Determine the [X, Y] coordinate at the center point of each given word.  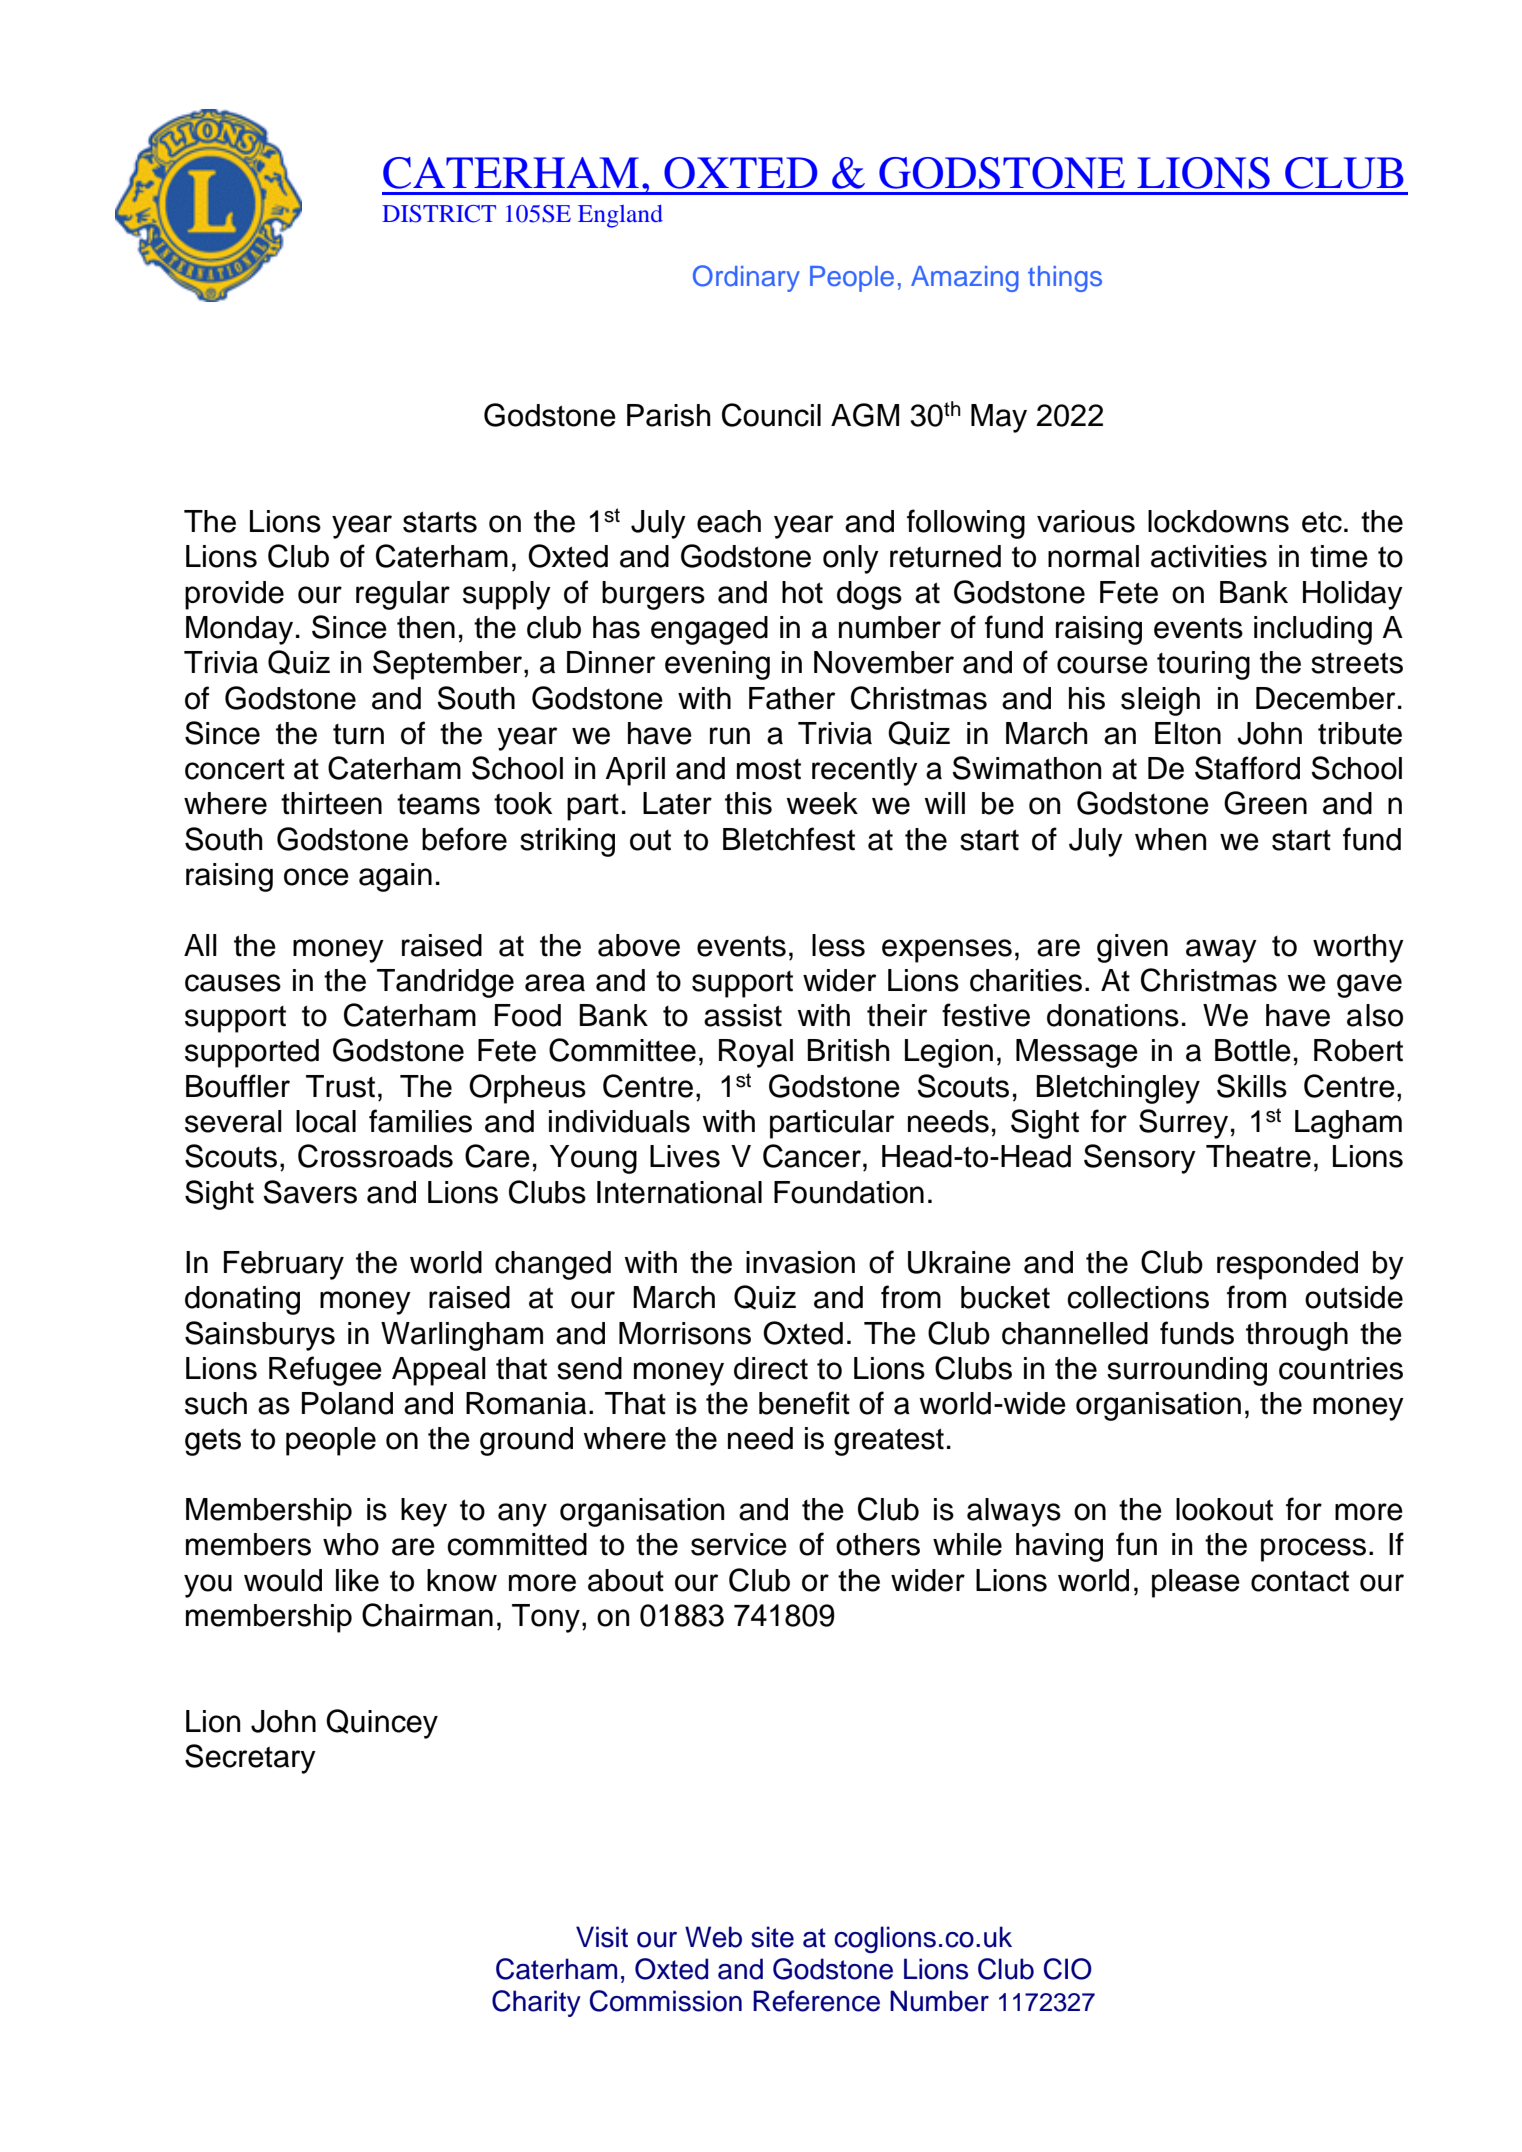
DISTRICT [439, 214]
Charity [536, 2003]
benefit [804, 1403]
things [1065, 279]
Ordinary [746, 278]
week [822, 803]
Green [1265, 803]
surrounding [1187, 1371]
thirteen [331, 803]
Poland [347, 1403]
